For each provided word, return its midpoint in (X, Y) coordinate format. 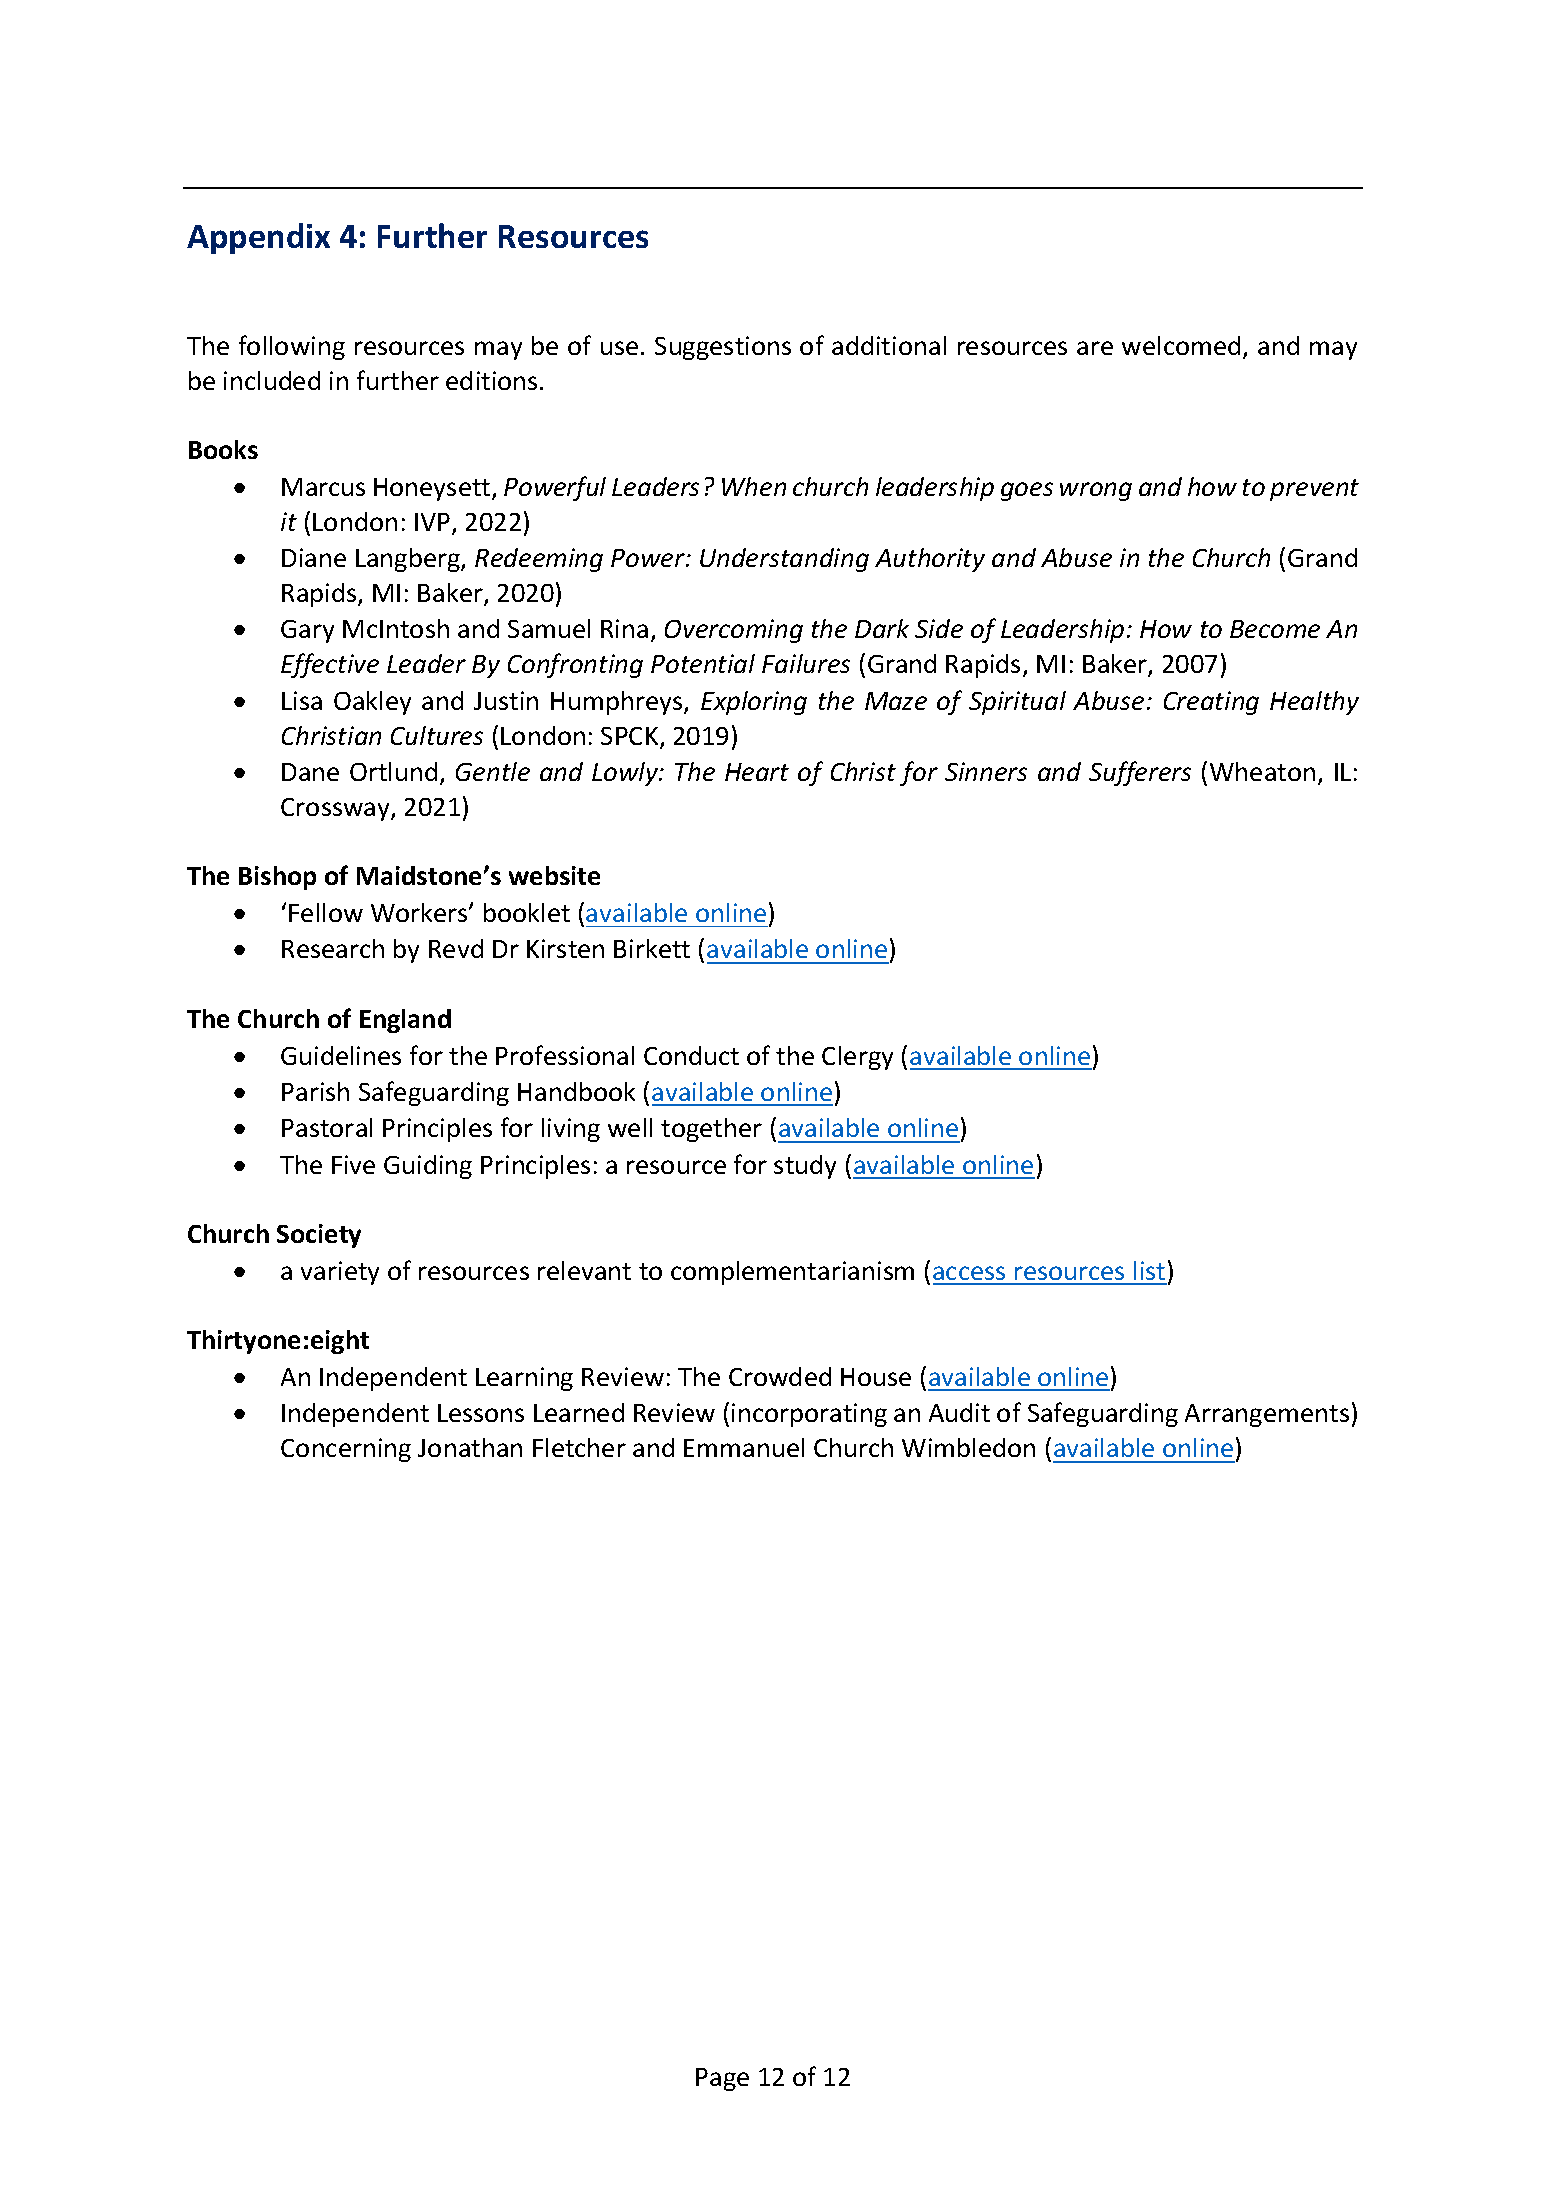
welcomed (1181, 345)
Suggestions (723, 348)
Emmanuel (744, 1447)
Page (722, 2079)
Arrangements (1267, 1415)
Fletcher (579, 1447)
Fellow (326, 912)
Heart (757, 772)
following (292, 347)
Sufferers (1140, 773)
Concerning (346, 1450)
